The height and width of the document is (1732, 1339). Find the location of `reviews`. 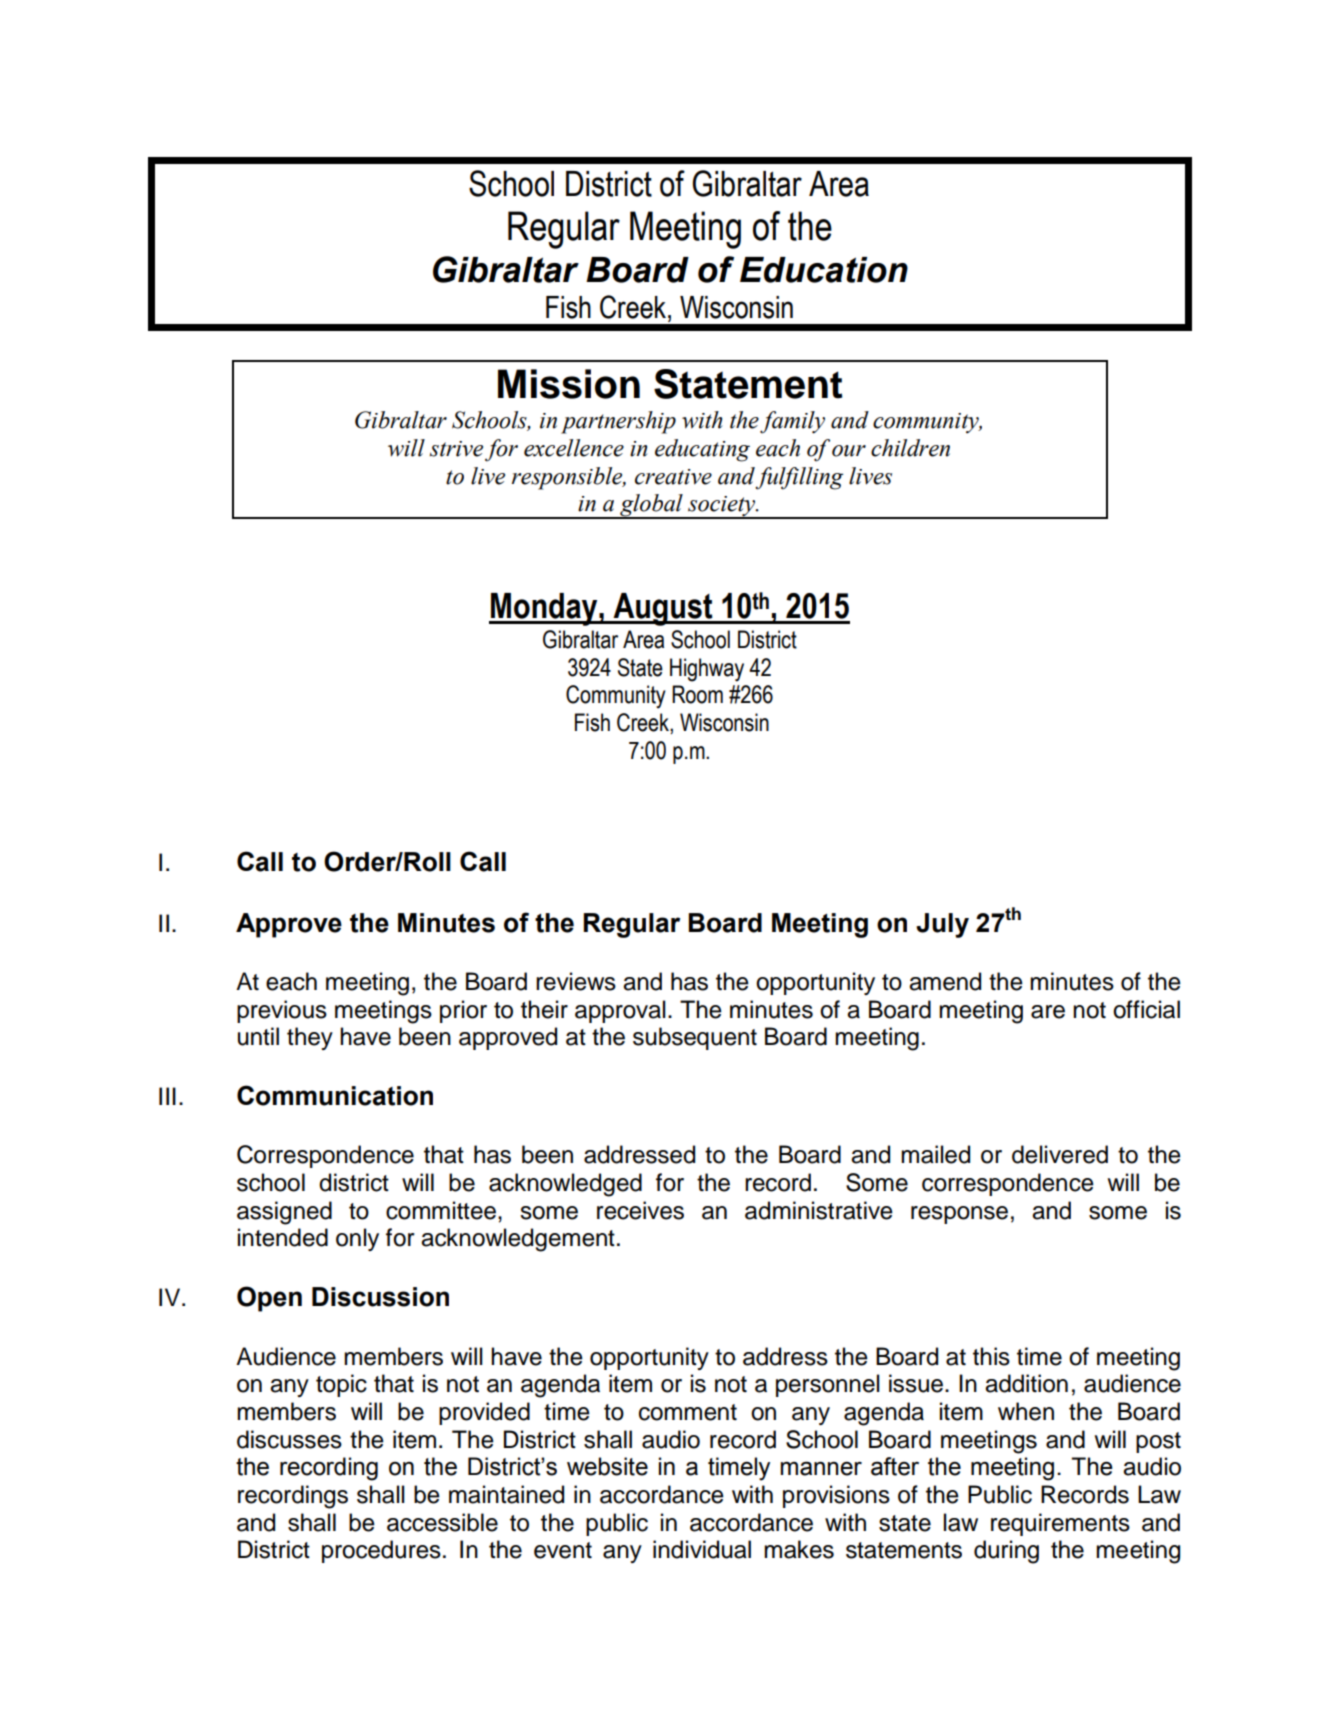

reviews is located at coordinates (576, 981).
